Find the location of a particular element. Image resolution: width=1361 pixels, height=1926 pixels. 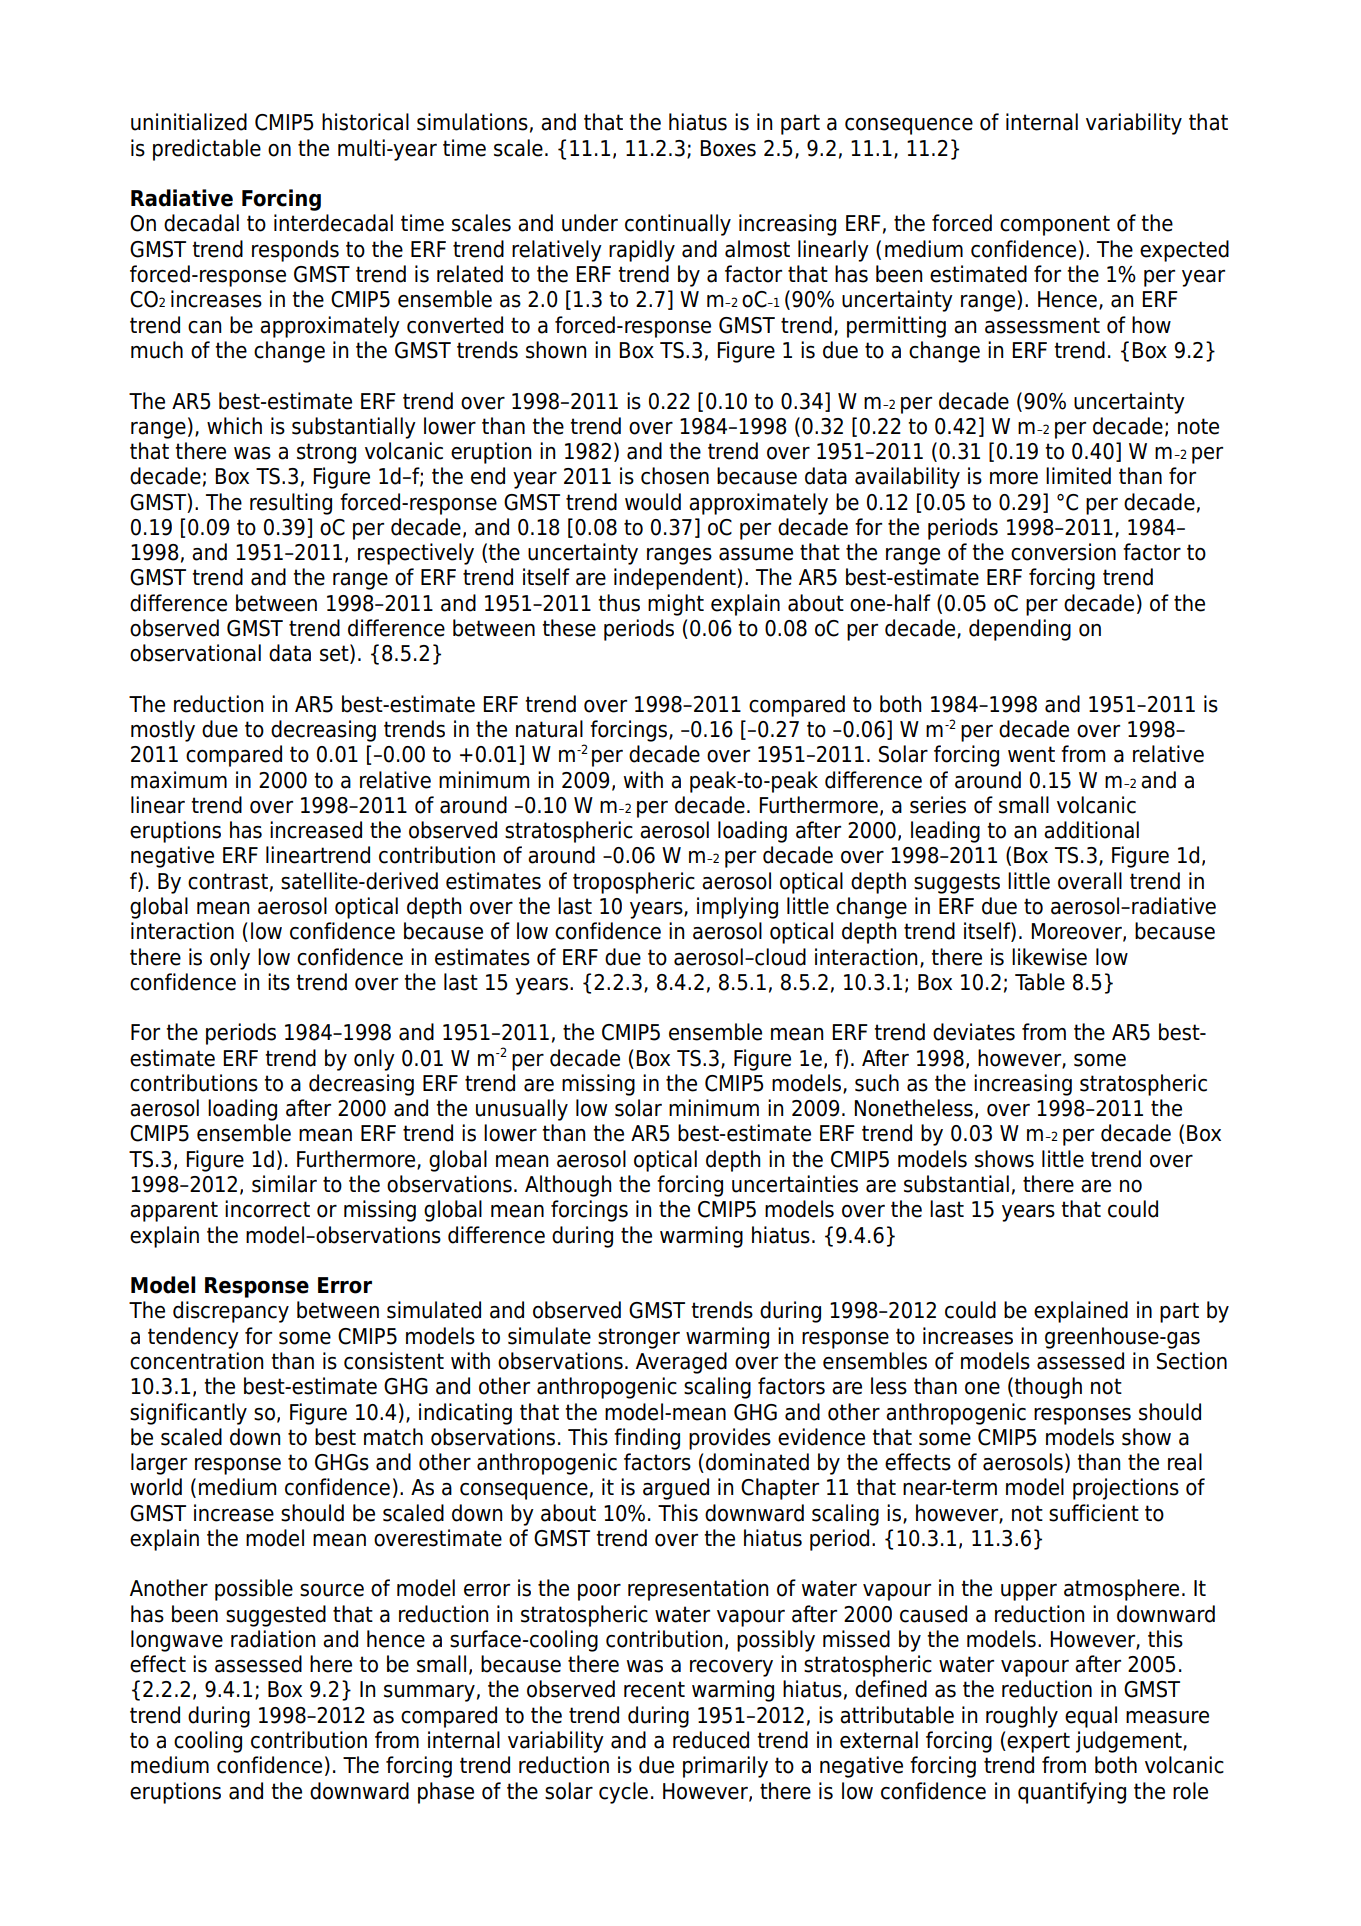

maximum is located at coordinates (179, 780).
